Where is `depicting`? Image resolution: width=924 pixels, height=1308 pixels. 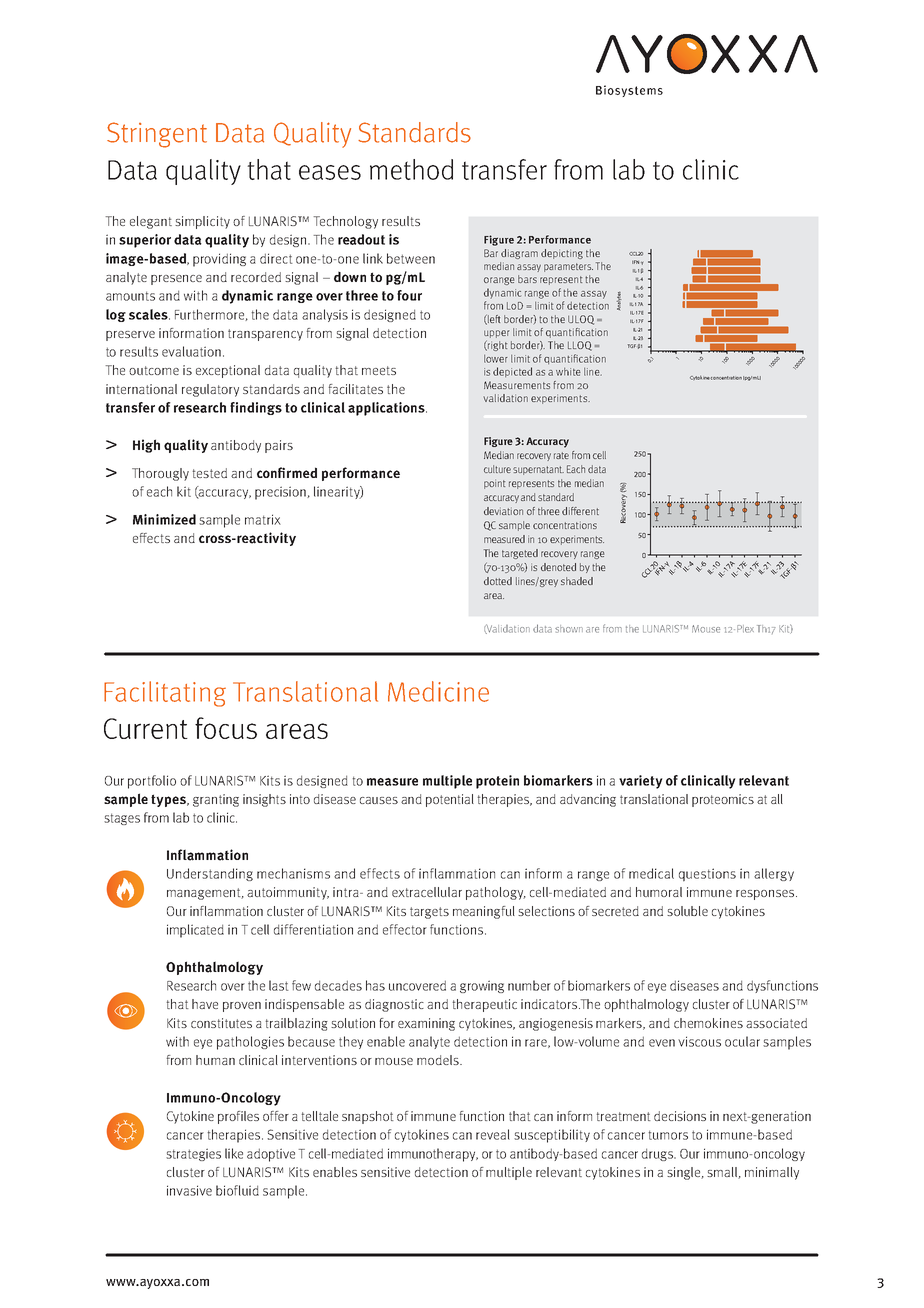 depicting is located at coordinates (562, 254).
